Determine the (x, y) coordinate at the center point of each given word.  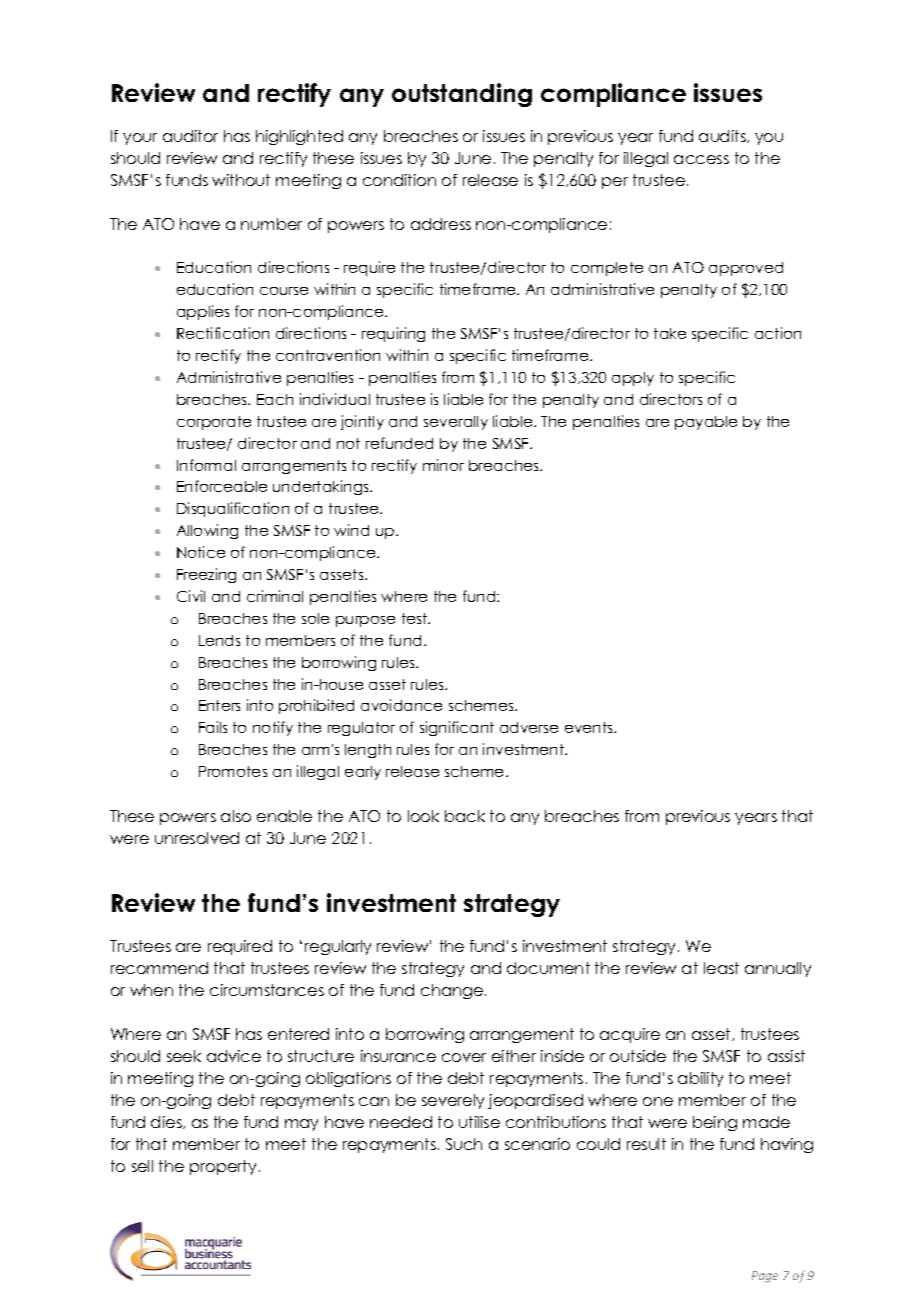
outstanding (462, 95)
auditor (190, 136)
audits (723, 136)
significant (457, 728)
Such (464, 1144)
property (223, 1167)
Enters (219, 705)
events (590, 727)
